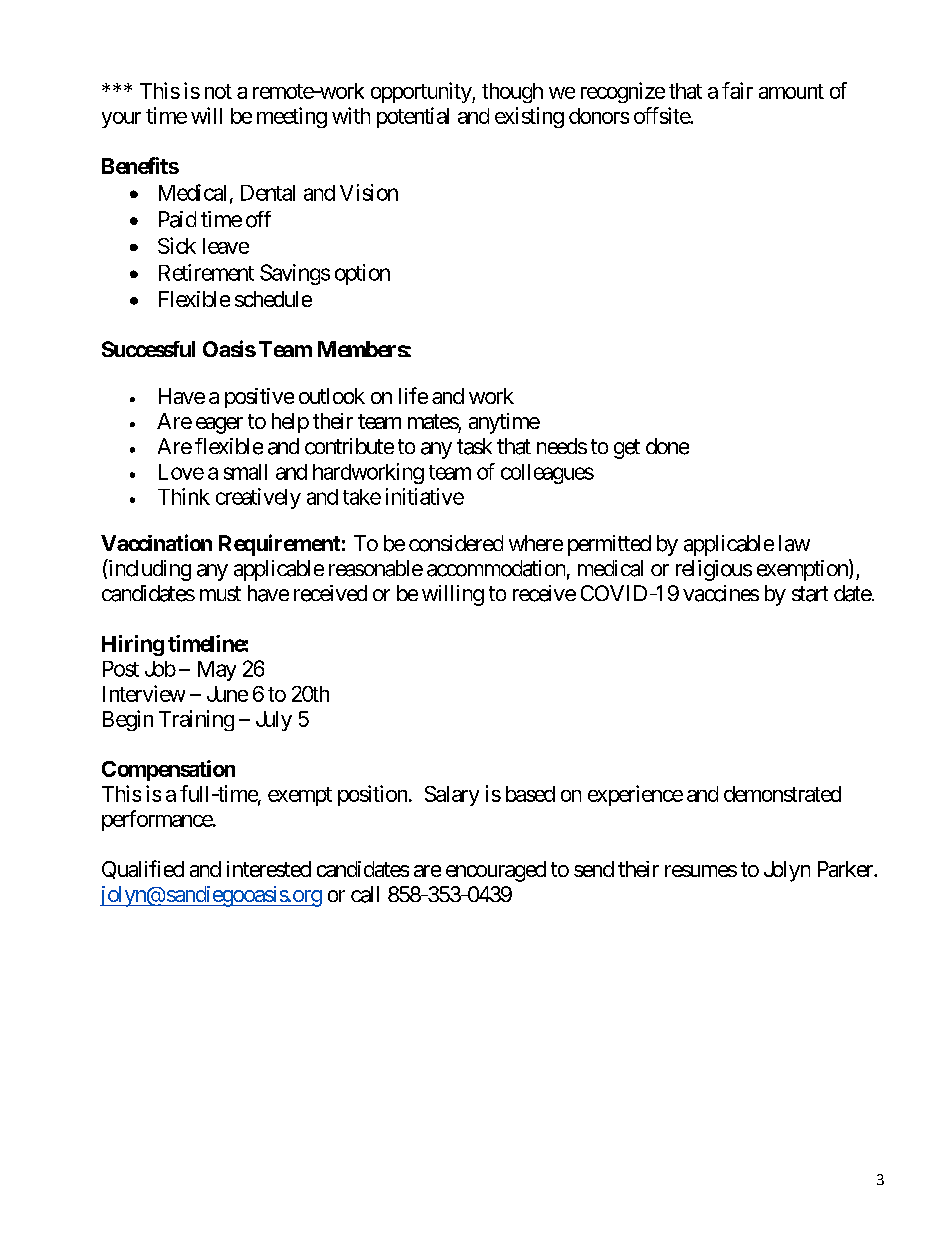 The width and height of the image is (952, 1233). I want to click on fair, so click(737, 90).
